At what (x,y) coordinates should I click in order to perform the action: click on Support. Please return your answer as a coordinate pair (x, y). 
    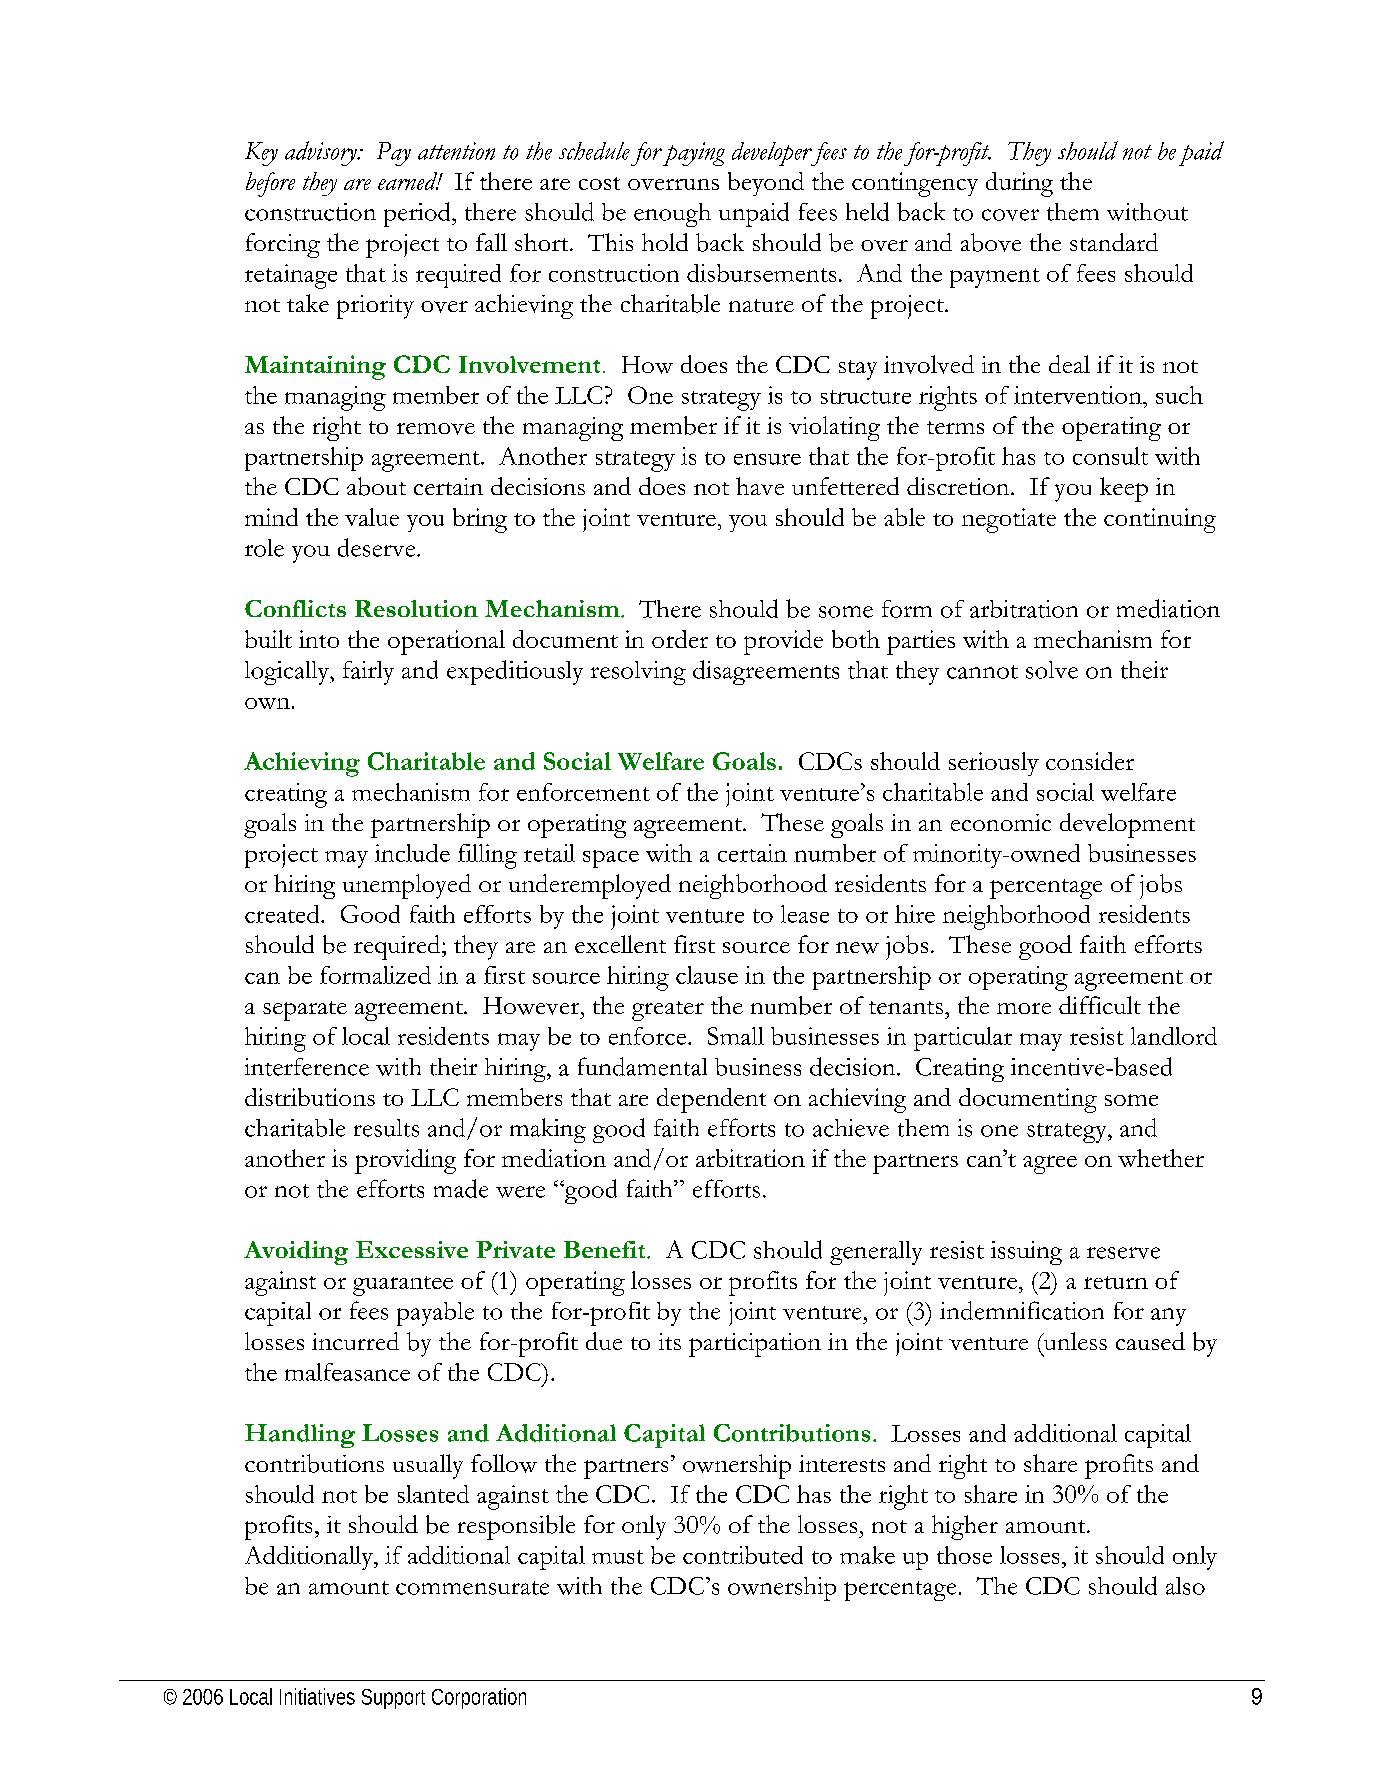
    Looking at the image, I should click on (393, 1699).
